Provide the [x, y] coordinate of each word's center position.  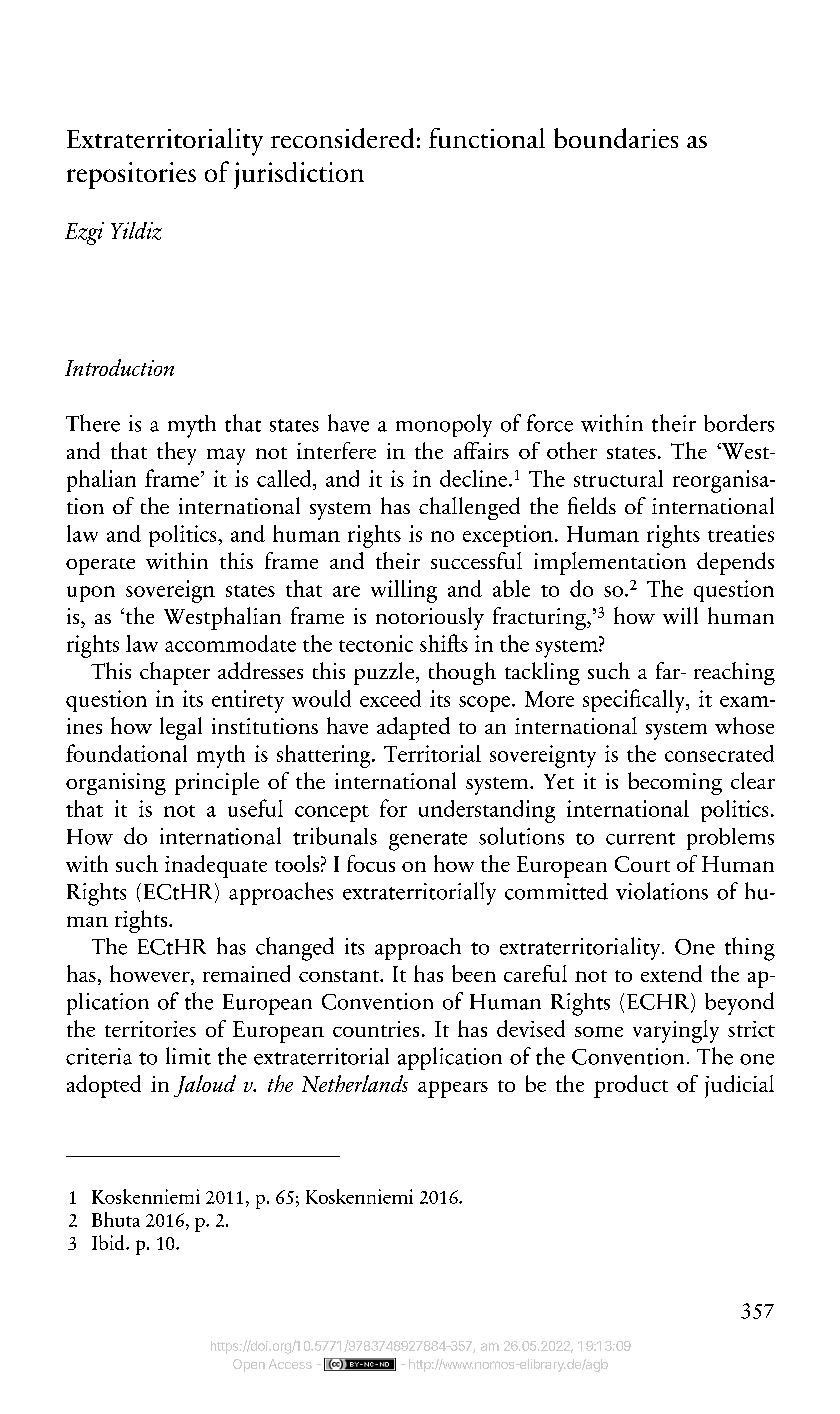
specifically [635, 701]
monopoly [444, 425]
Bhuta [116, 1219]
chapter [175, 673]
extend [671, 973]
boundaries [616, 138]
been [474, 973]
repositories [131, 175]
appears [453, 1089]
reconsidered [342, 138]
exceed [390, 698]
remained [246, 973]
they [176, 453]
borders [739, 423]
